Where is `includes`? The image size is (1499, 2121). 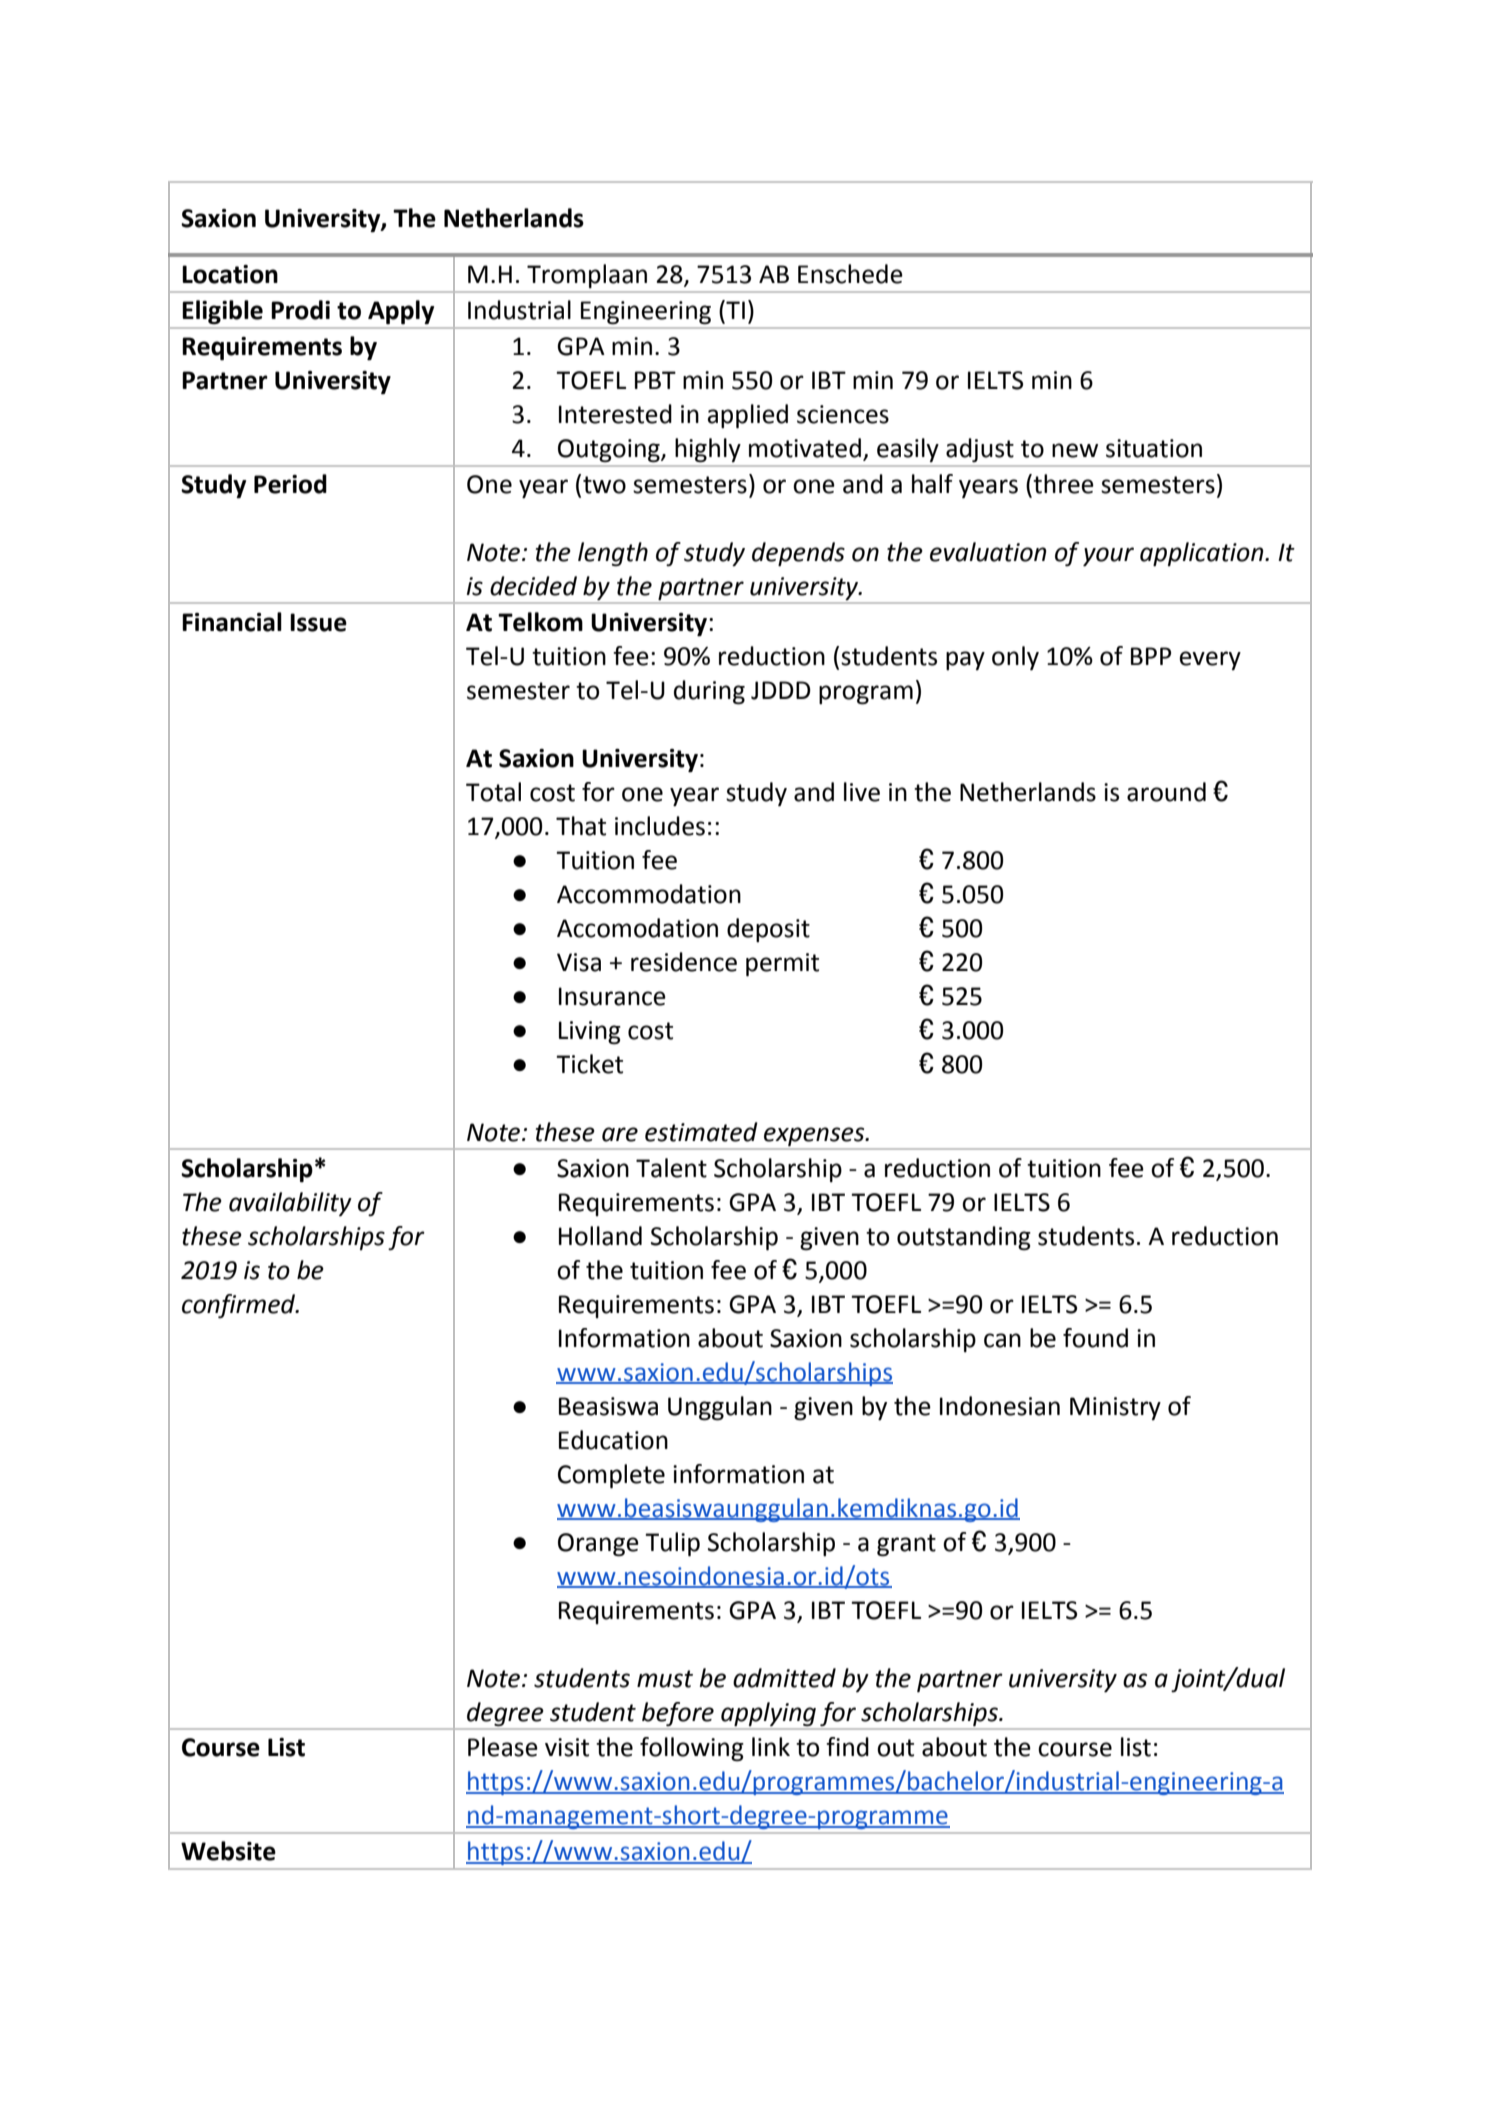
includes is located at coordinates (660, 826).
